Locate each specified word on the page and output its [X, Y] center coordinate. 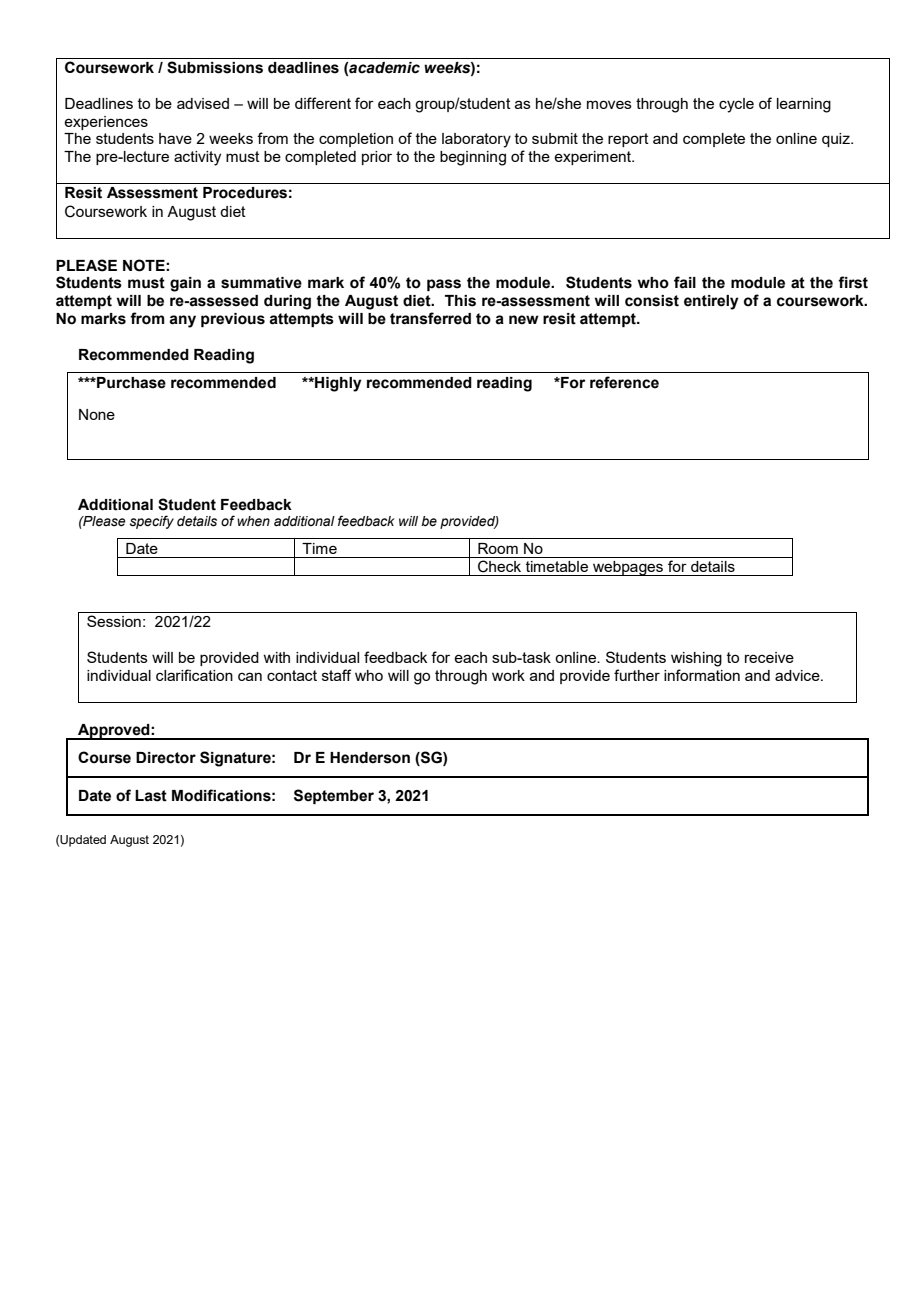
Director [166, 758]
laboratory [476, 140]
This [460, 301]
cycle [736, 105]
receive [769, 657]
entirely [711, 302]
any [182, 321]
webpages [628, 568]
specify [152, 522]
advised [203, 103]
